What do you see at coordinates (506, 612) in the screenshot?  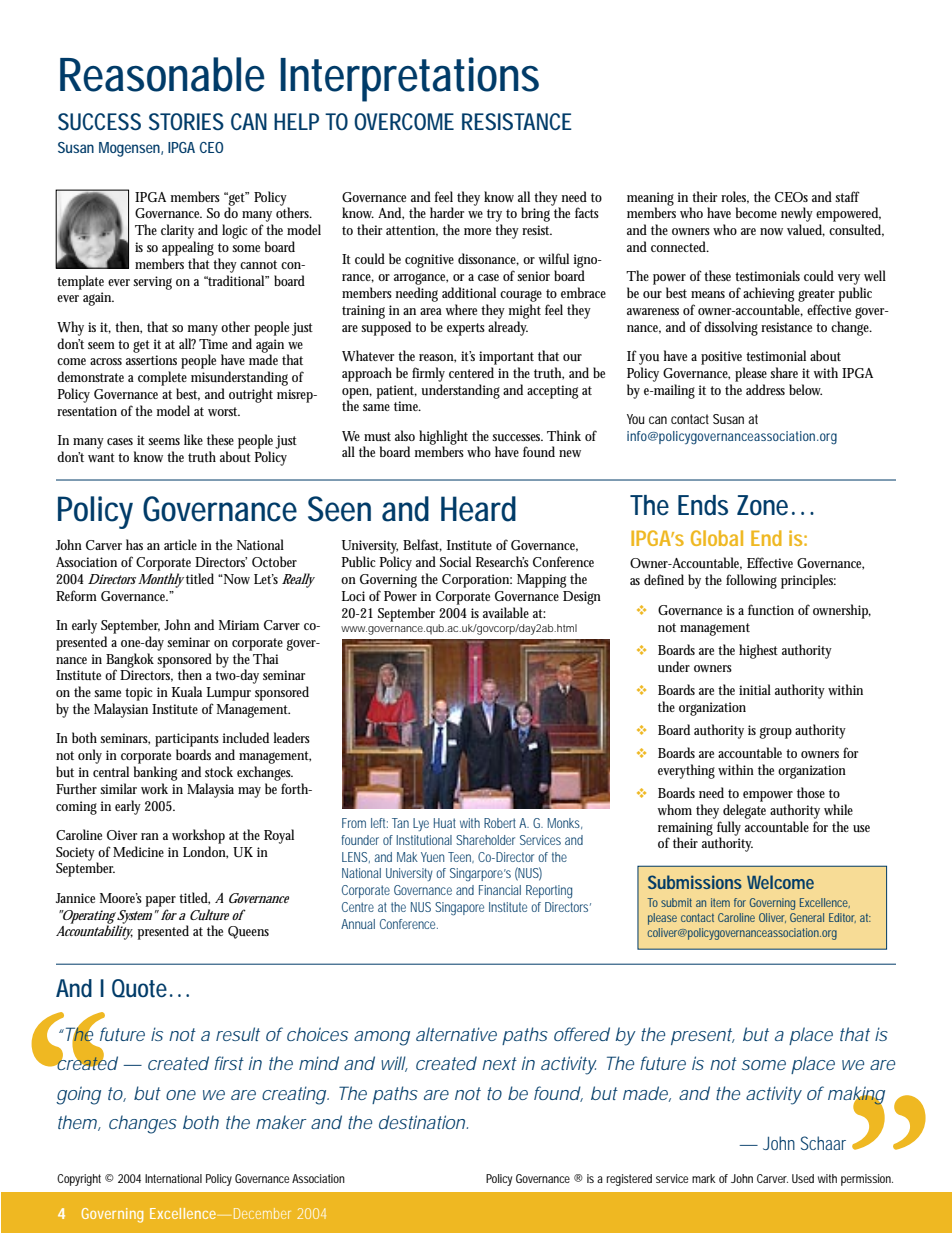 I see `available` at bounding box center [506, 612].
